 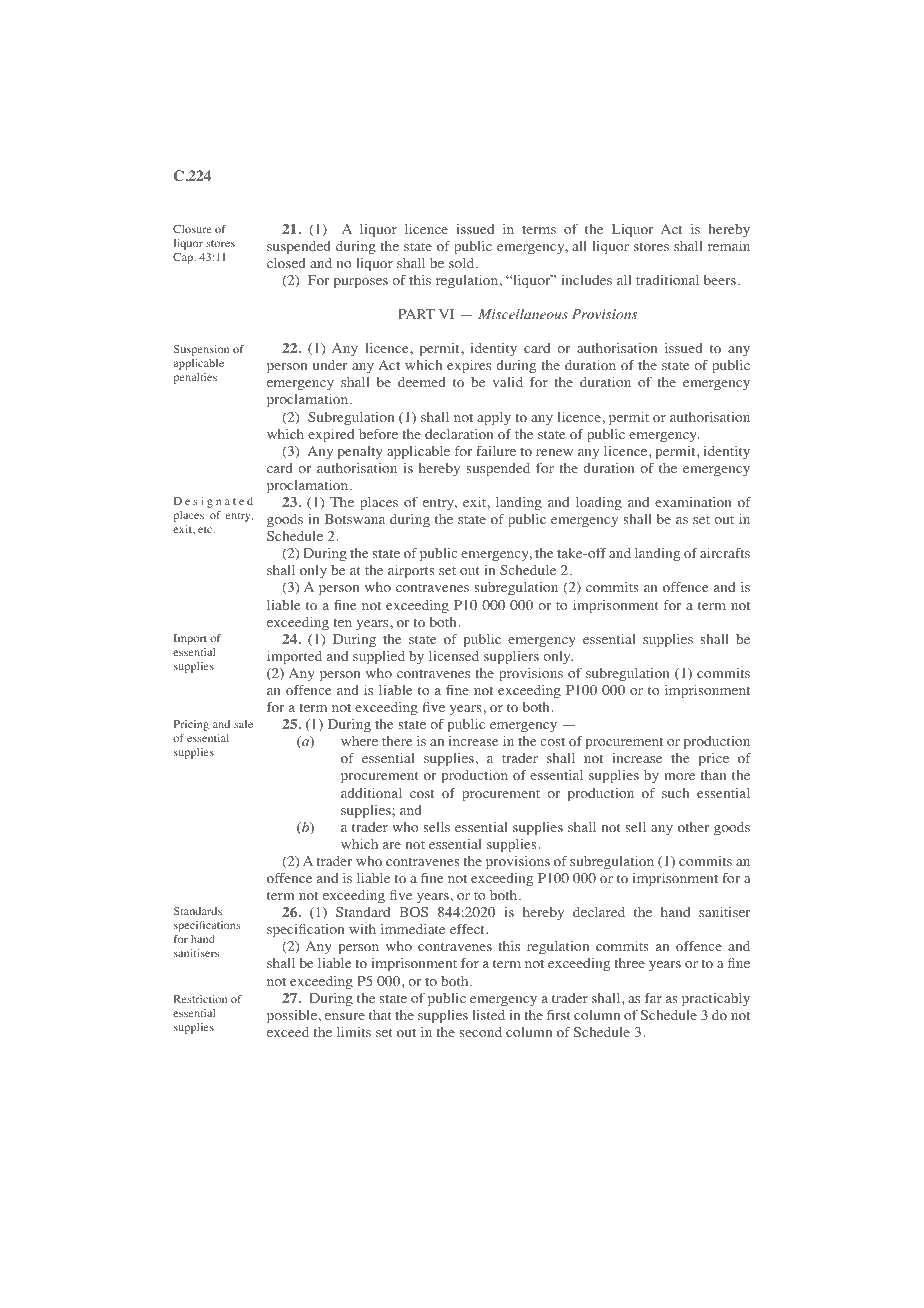 I want to click on other, so click(x=693, y=827).
